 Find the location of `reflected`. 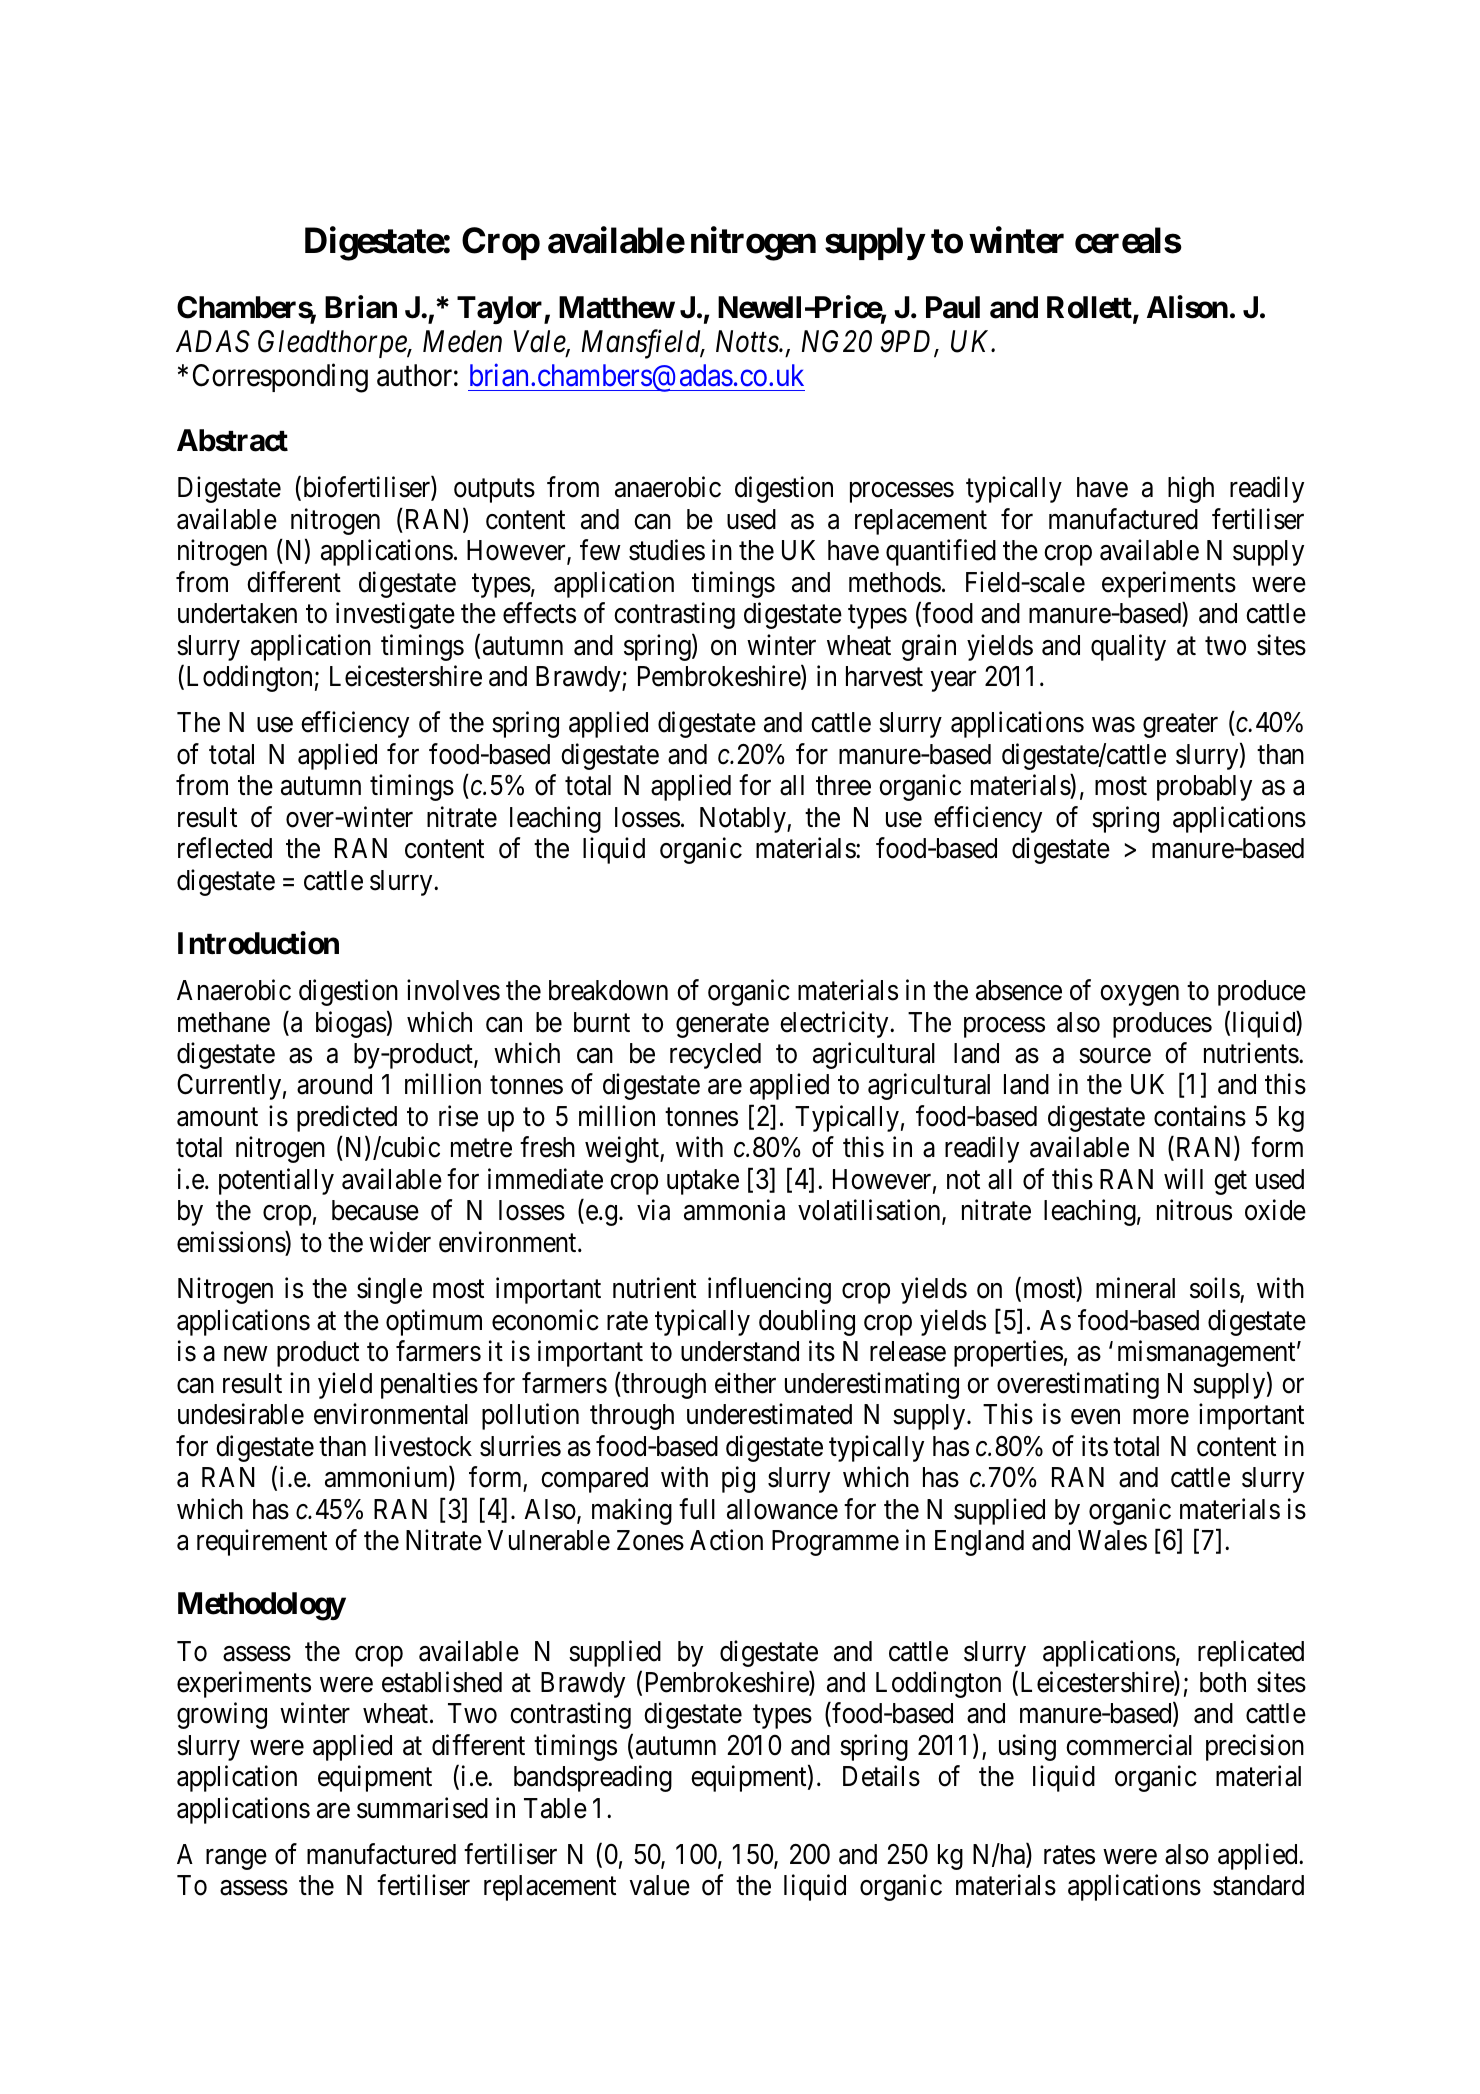

reflected is located at coordinates (225, 848).
